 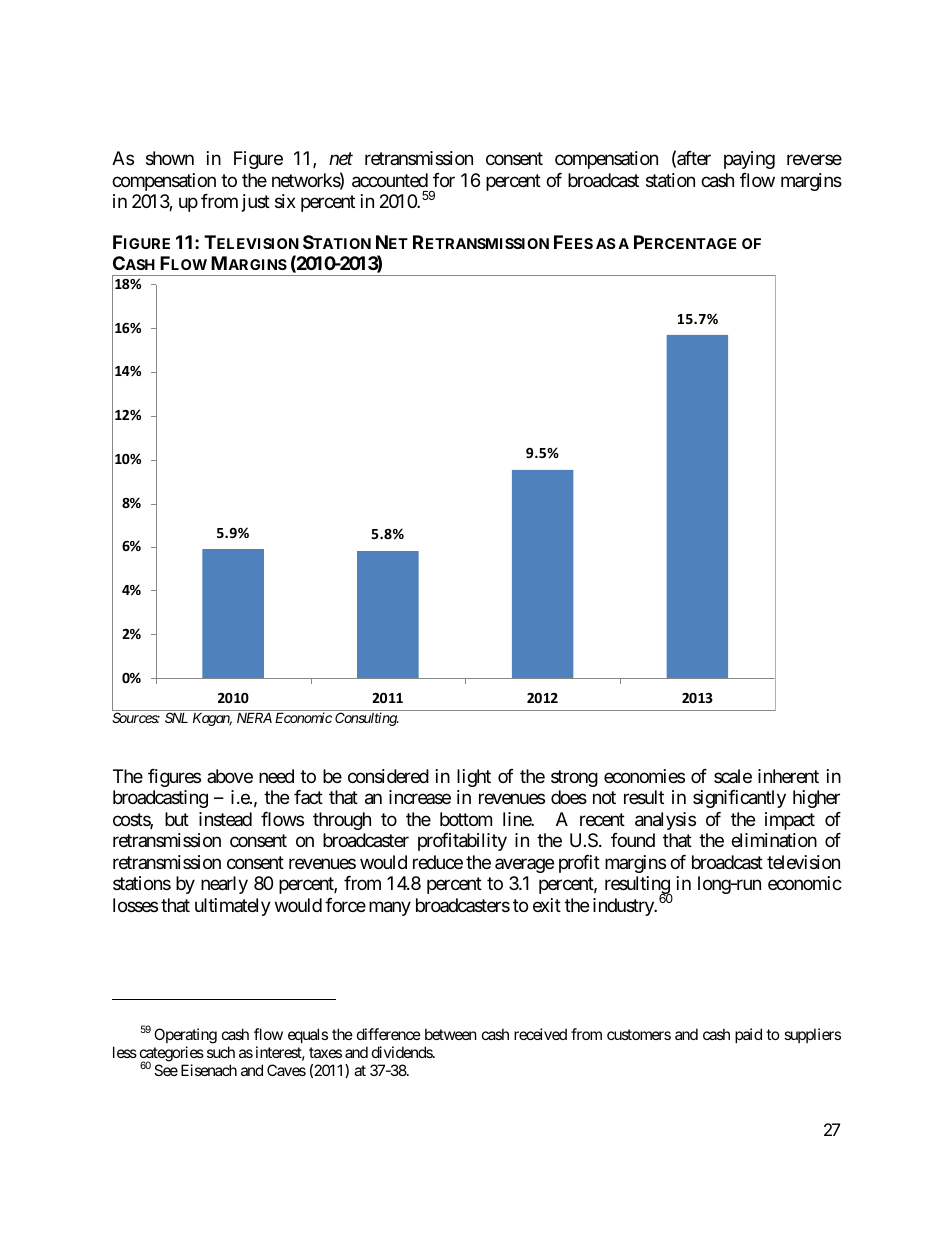 I want to click on just, so click(x=256, y=203).
